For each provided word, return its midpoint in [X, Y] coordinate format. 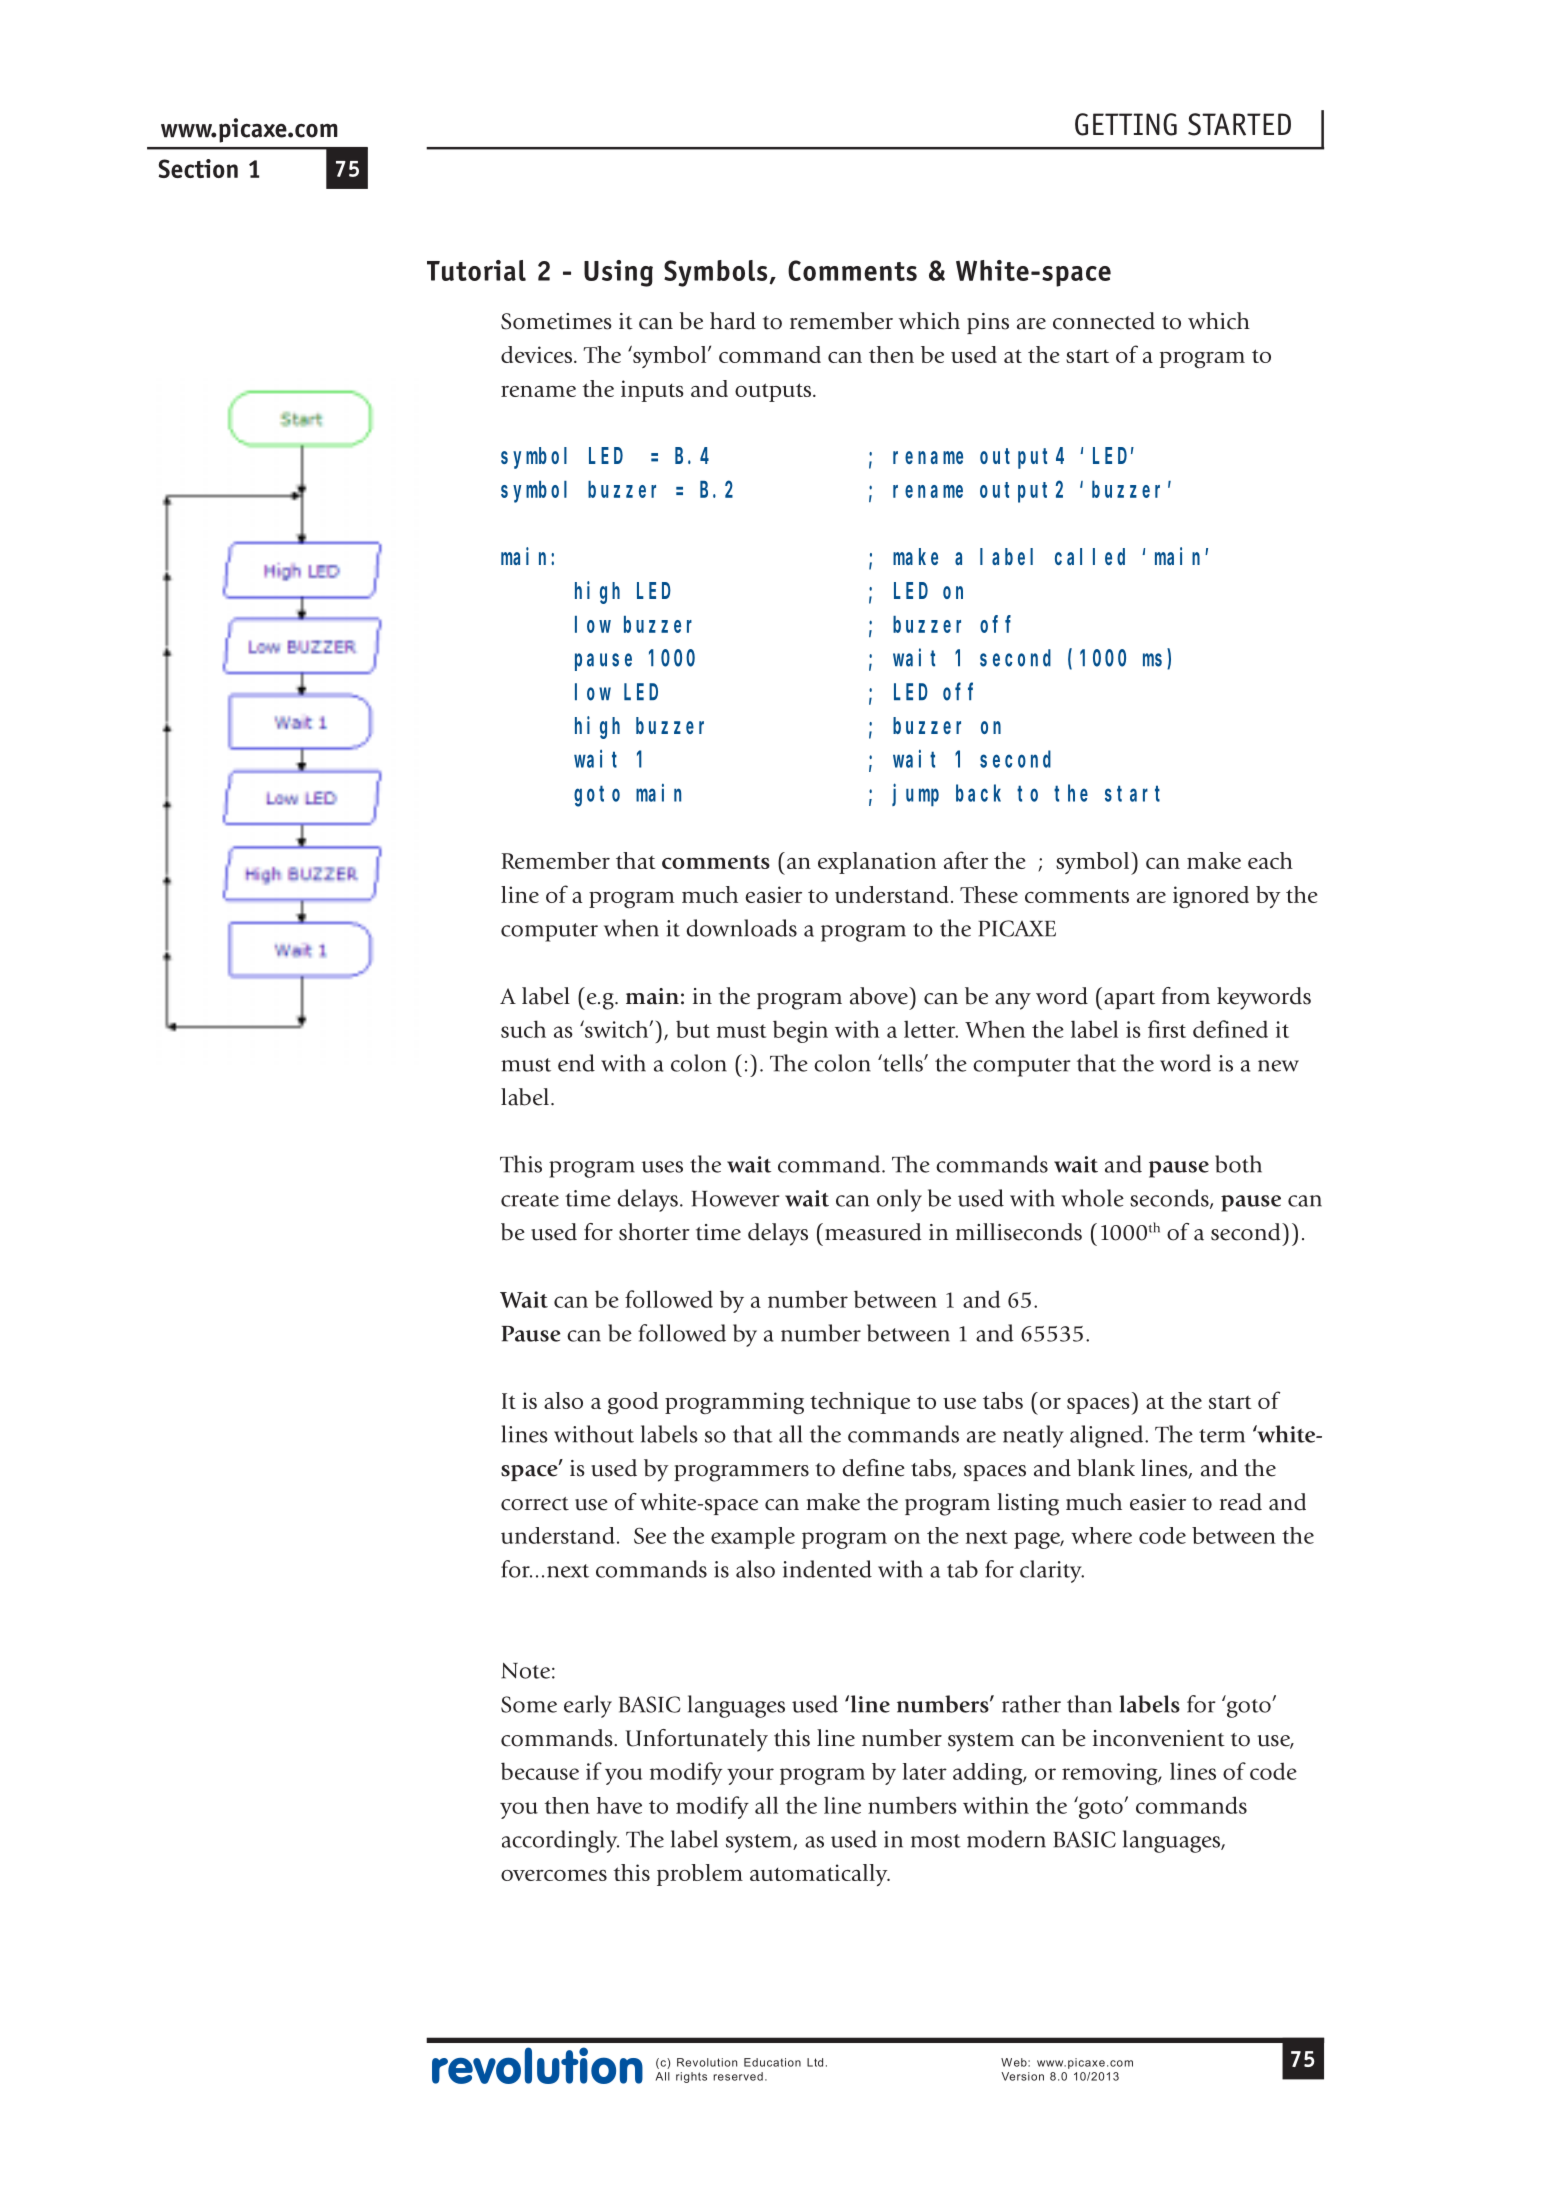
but [693, 1029]
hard [733, 321]
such [523, 1029]
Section [198, 168]
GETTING [1126, 124]
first [1167, 1029]
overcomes [554, 1875]
